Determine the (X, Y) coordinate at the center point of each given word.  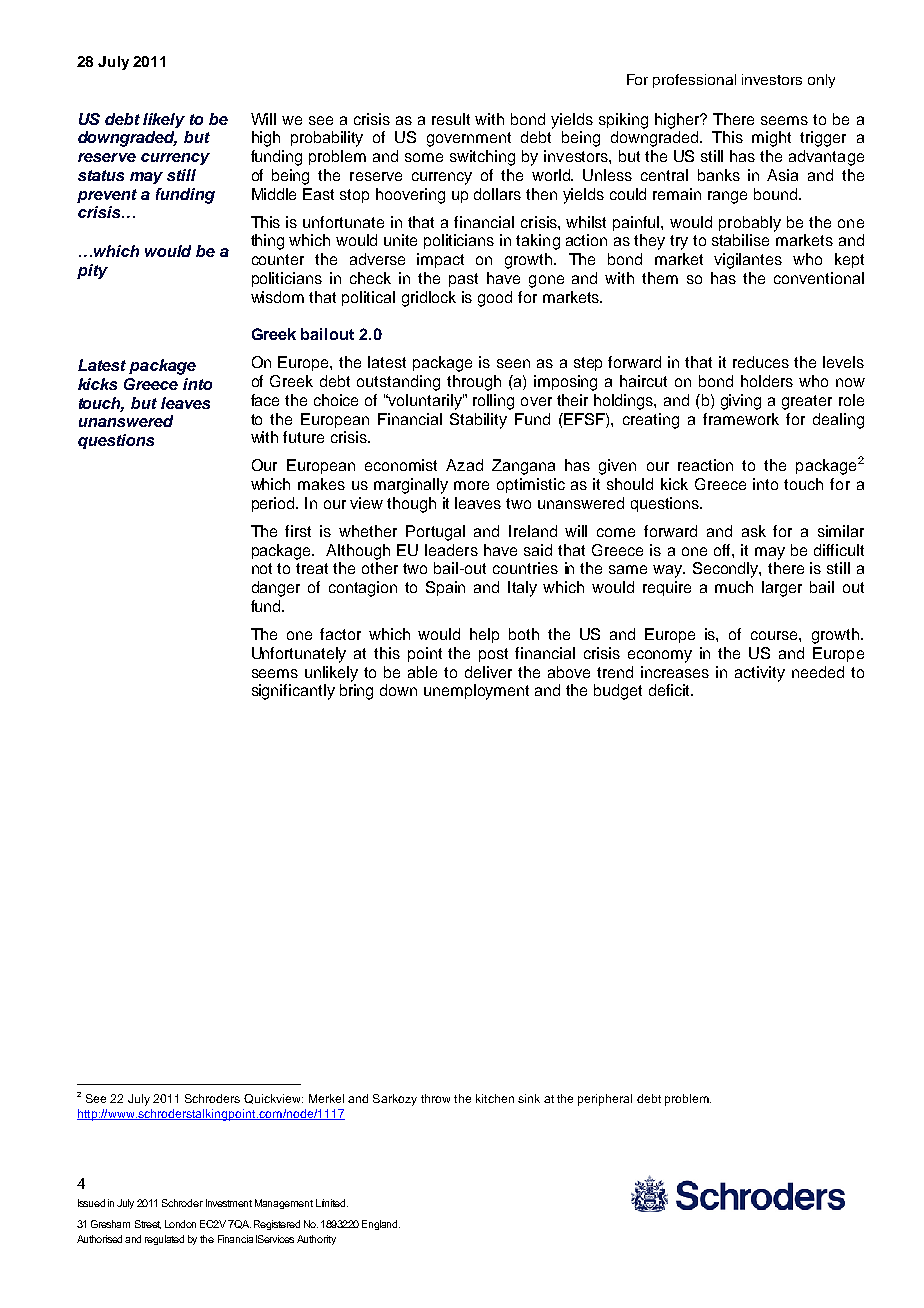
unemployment (476, 692)
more (471, 485)
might (771, 139)
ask (754, 531)
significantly (293, 692)
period (274, 504)
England (381, 1225)
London (180, 1224)
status (101, 175)
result (451, 119)
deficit (671, 690)
